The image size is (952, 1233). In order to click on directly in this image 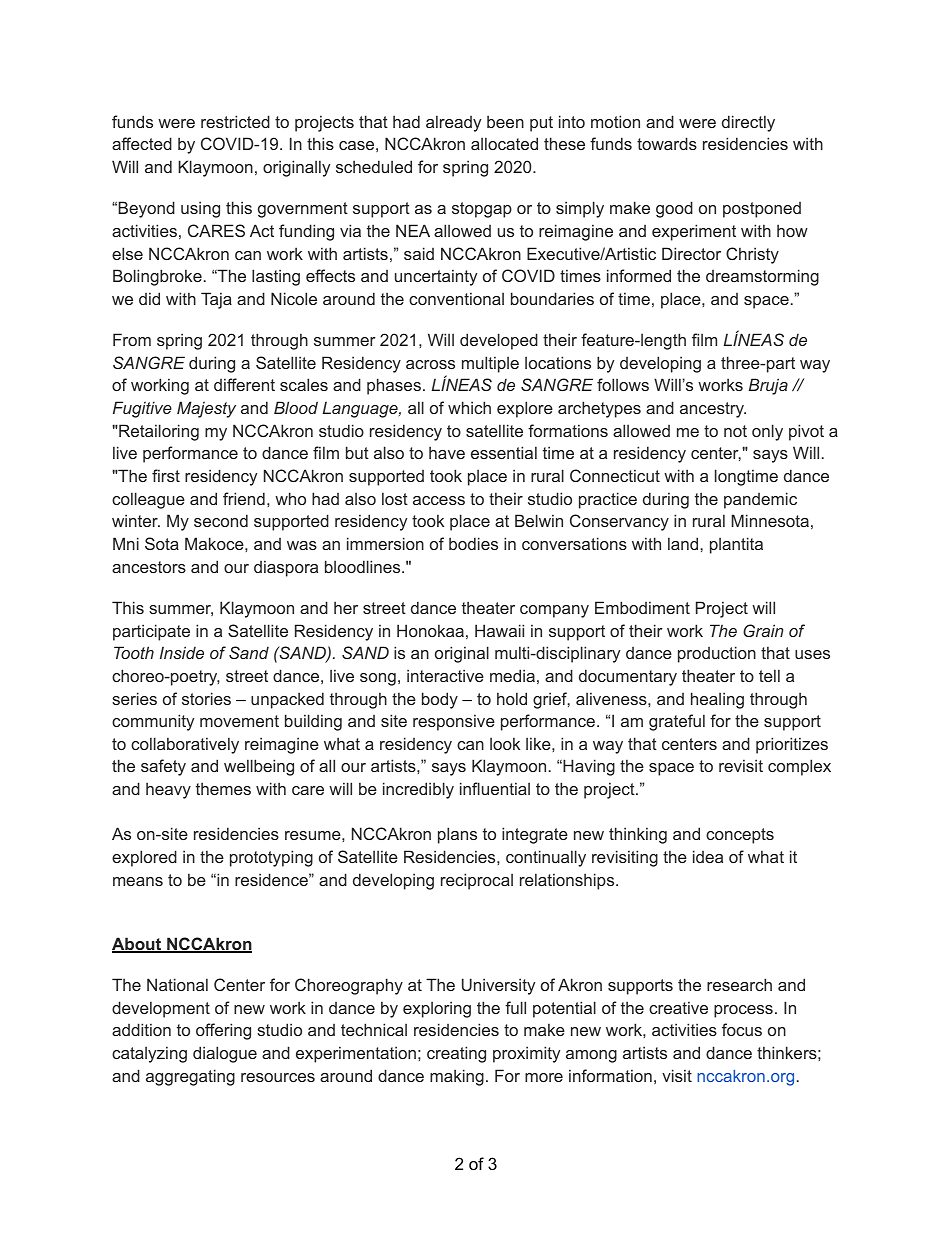, I will do `click(748, 123)`.
